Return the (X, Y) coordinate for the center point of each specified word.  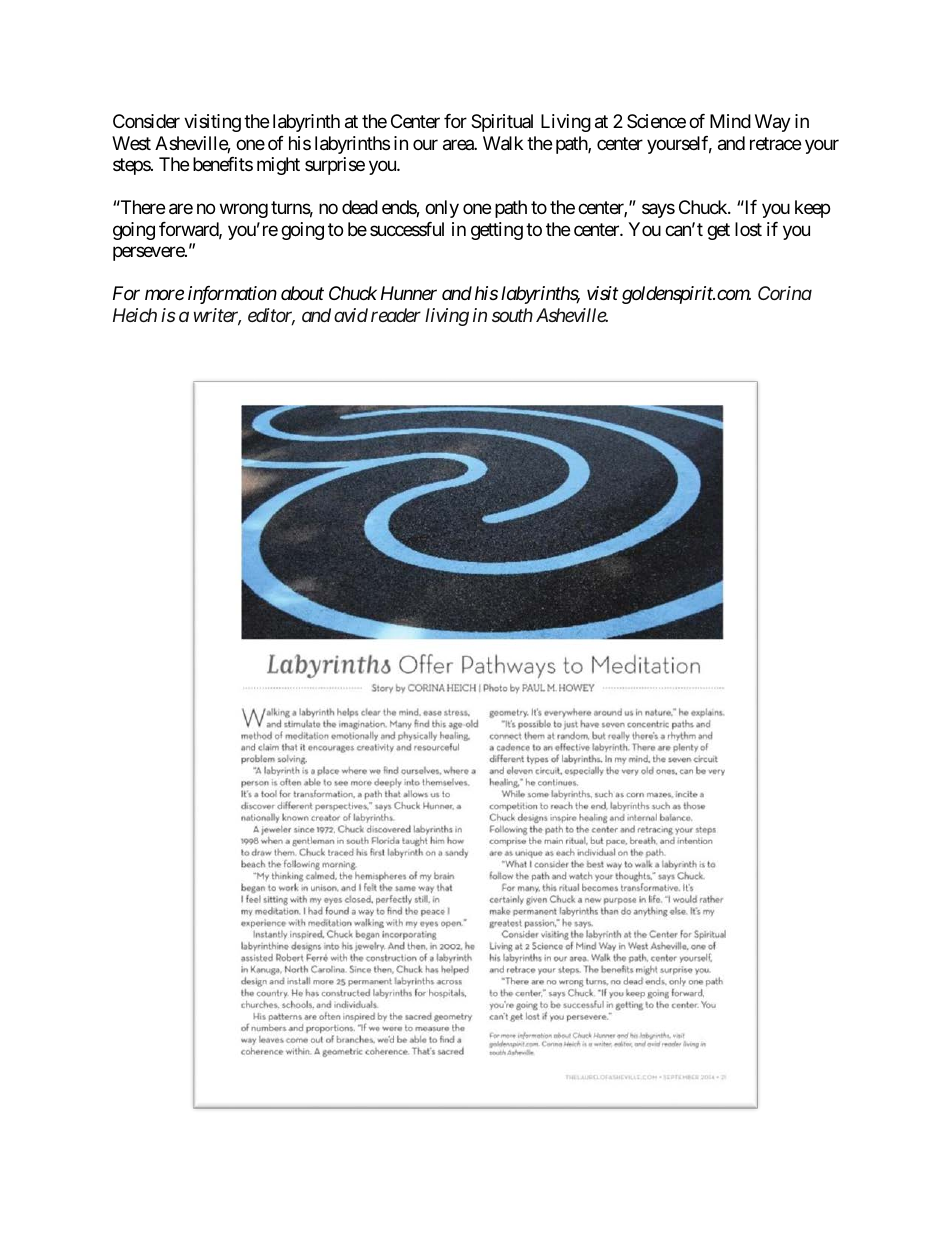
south (512, 315)
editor (271, 316)
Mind (730, 121)
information (232, 295)
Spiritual (502, 123)
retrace (775, 143)
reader (396, 315)
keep (812, 209)
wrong (244, 211)
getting (497, 231)
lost (748, 229)
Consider (146, 121)
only (442, 209)
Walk (503, 143)
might (278, 166)
